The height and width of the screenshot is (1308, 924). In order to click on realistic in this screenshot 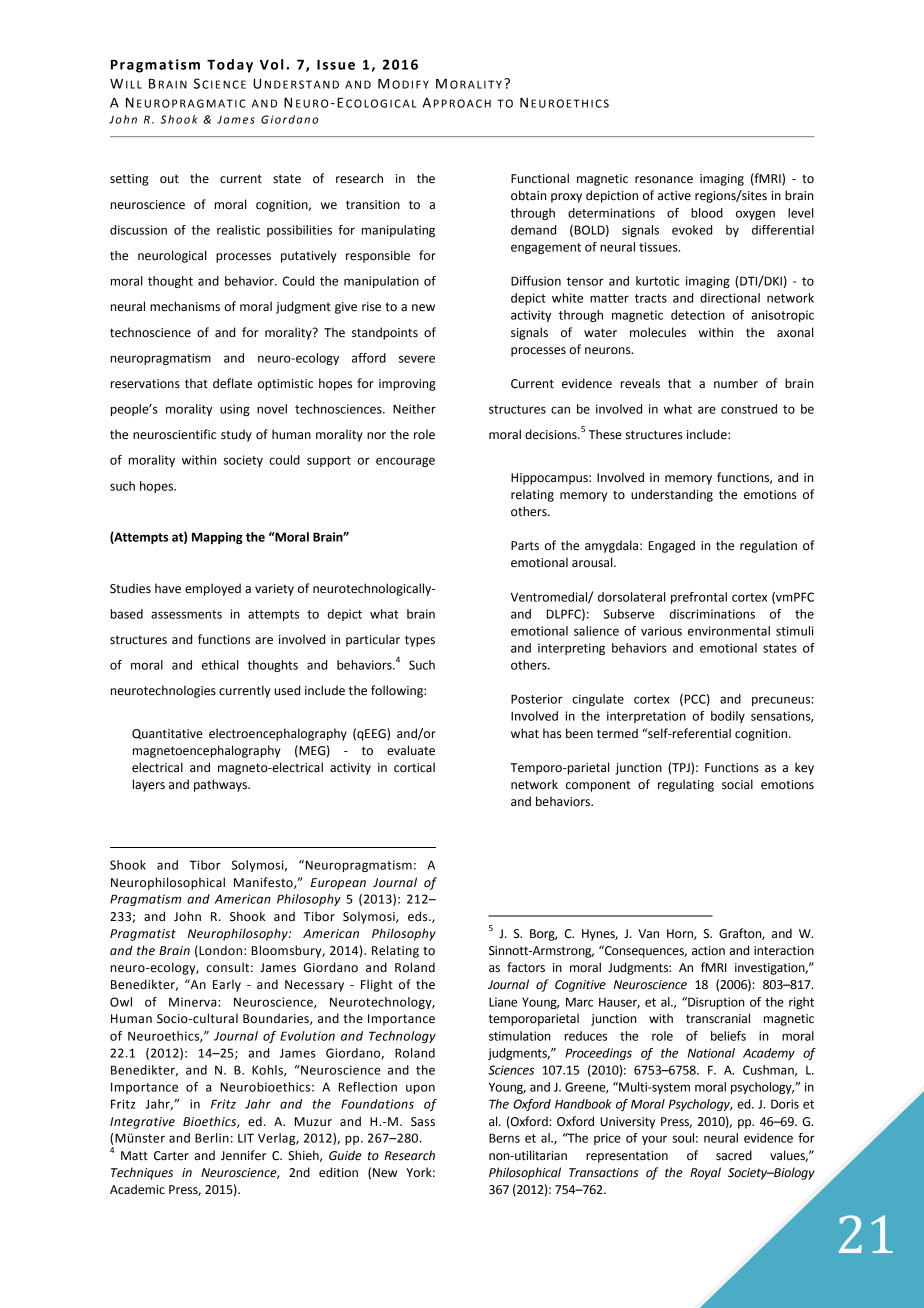, I will do `click(238, 230)`.
